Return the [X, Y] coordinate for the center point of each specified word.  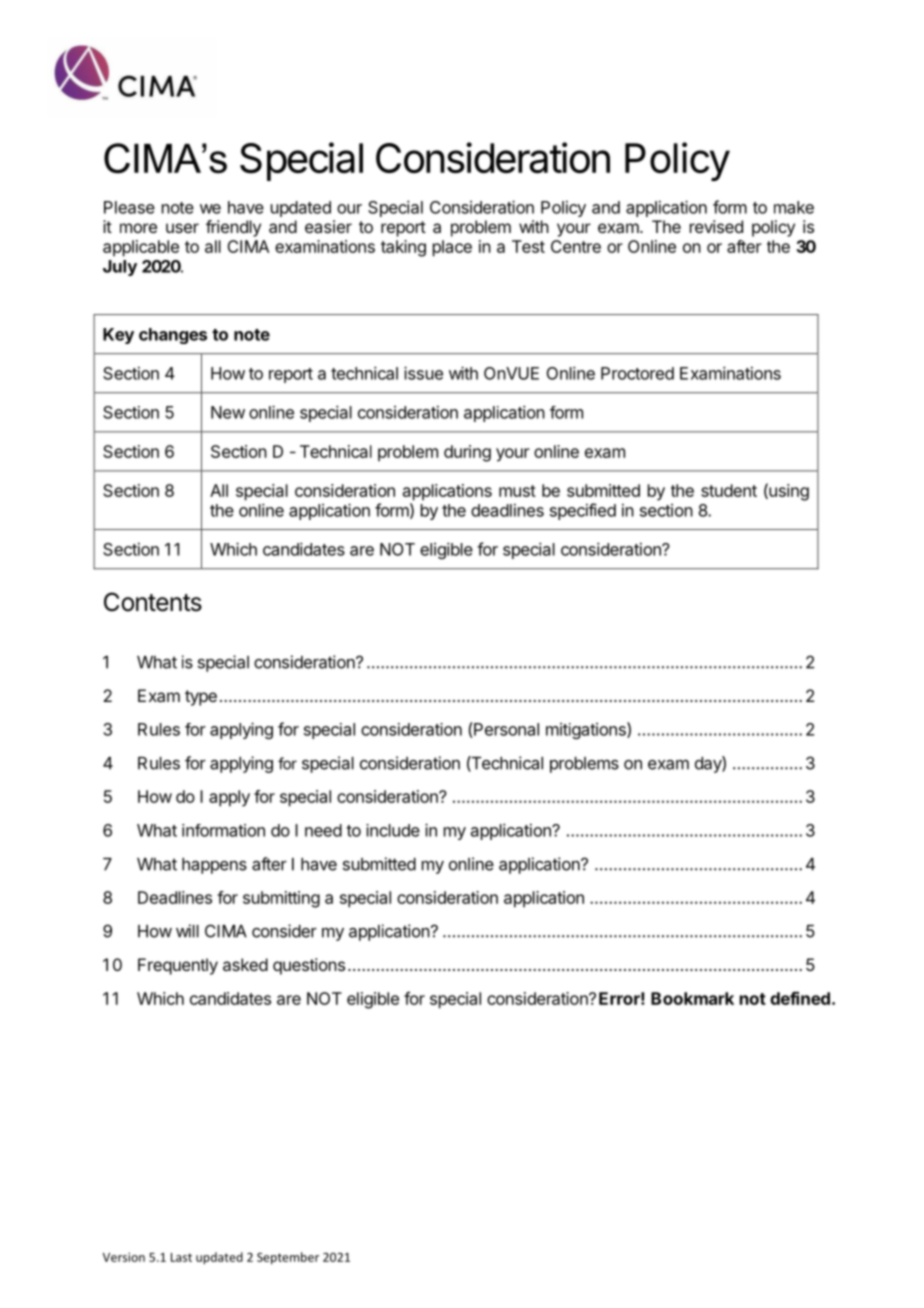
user [182, 228]
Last [181, 1257]
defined [800, 998]
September [288, 1258]
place [452, 248]
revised [716, 226]
